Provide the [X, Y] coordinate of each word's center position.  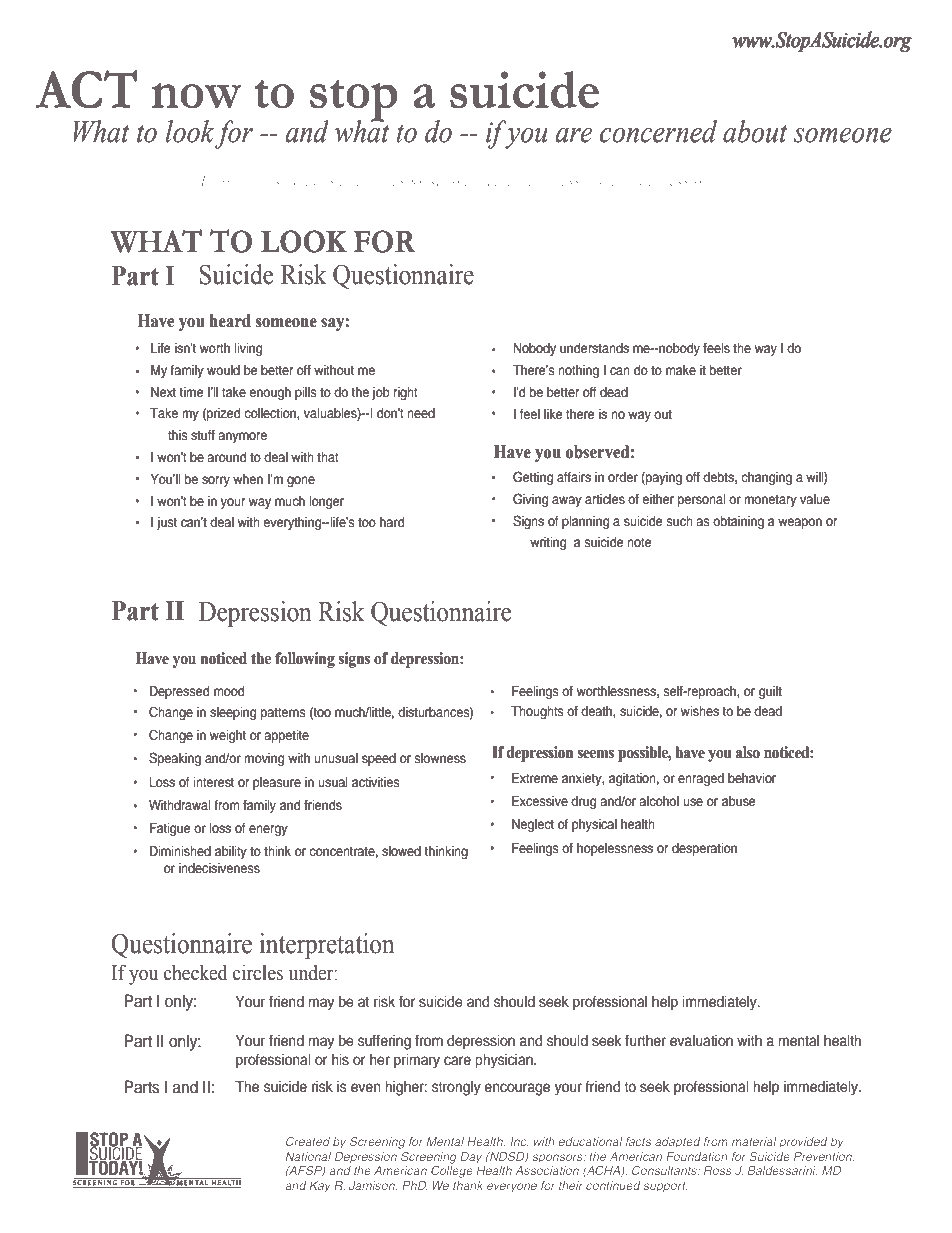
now [197, 95]
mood [229, 691]
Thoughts [537, 712]
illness [559, 181]
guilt [770, 692]
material [754, 1141]
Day [471, 1158]
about [755, 131]
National [308, 1156]
